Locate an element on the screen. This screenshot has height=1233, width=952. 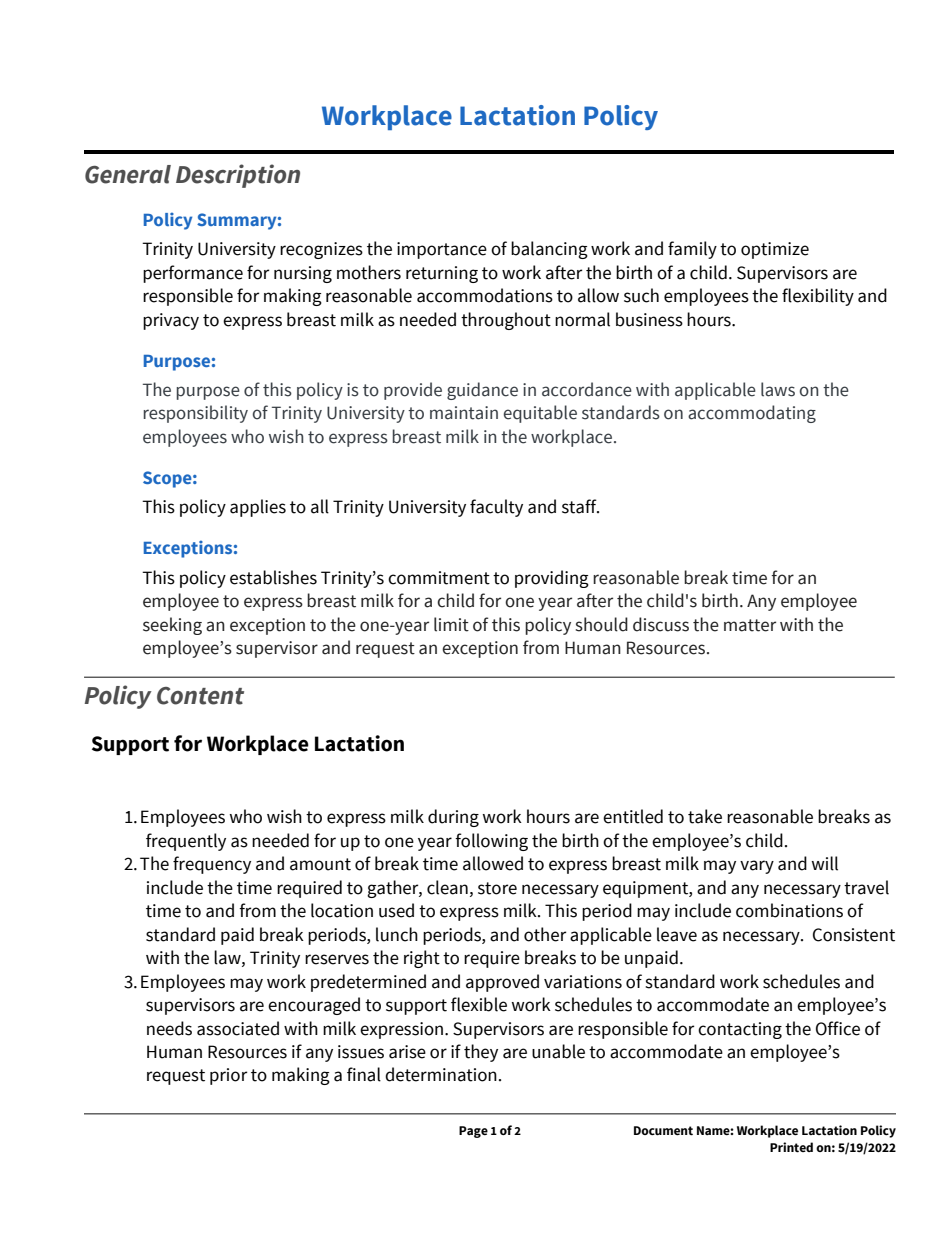
Content is located at coordinates (200, 696).
